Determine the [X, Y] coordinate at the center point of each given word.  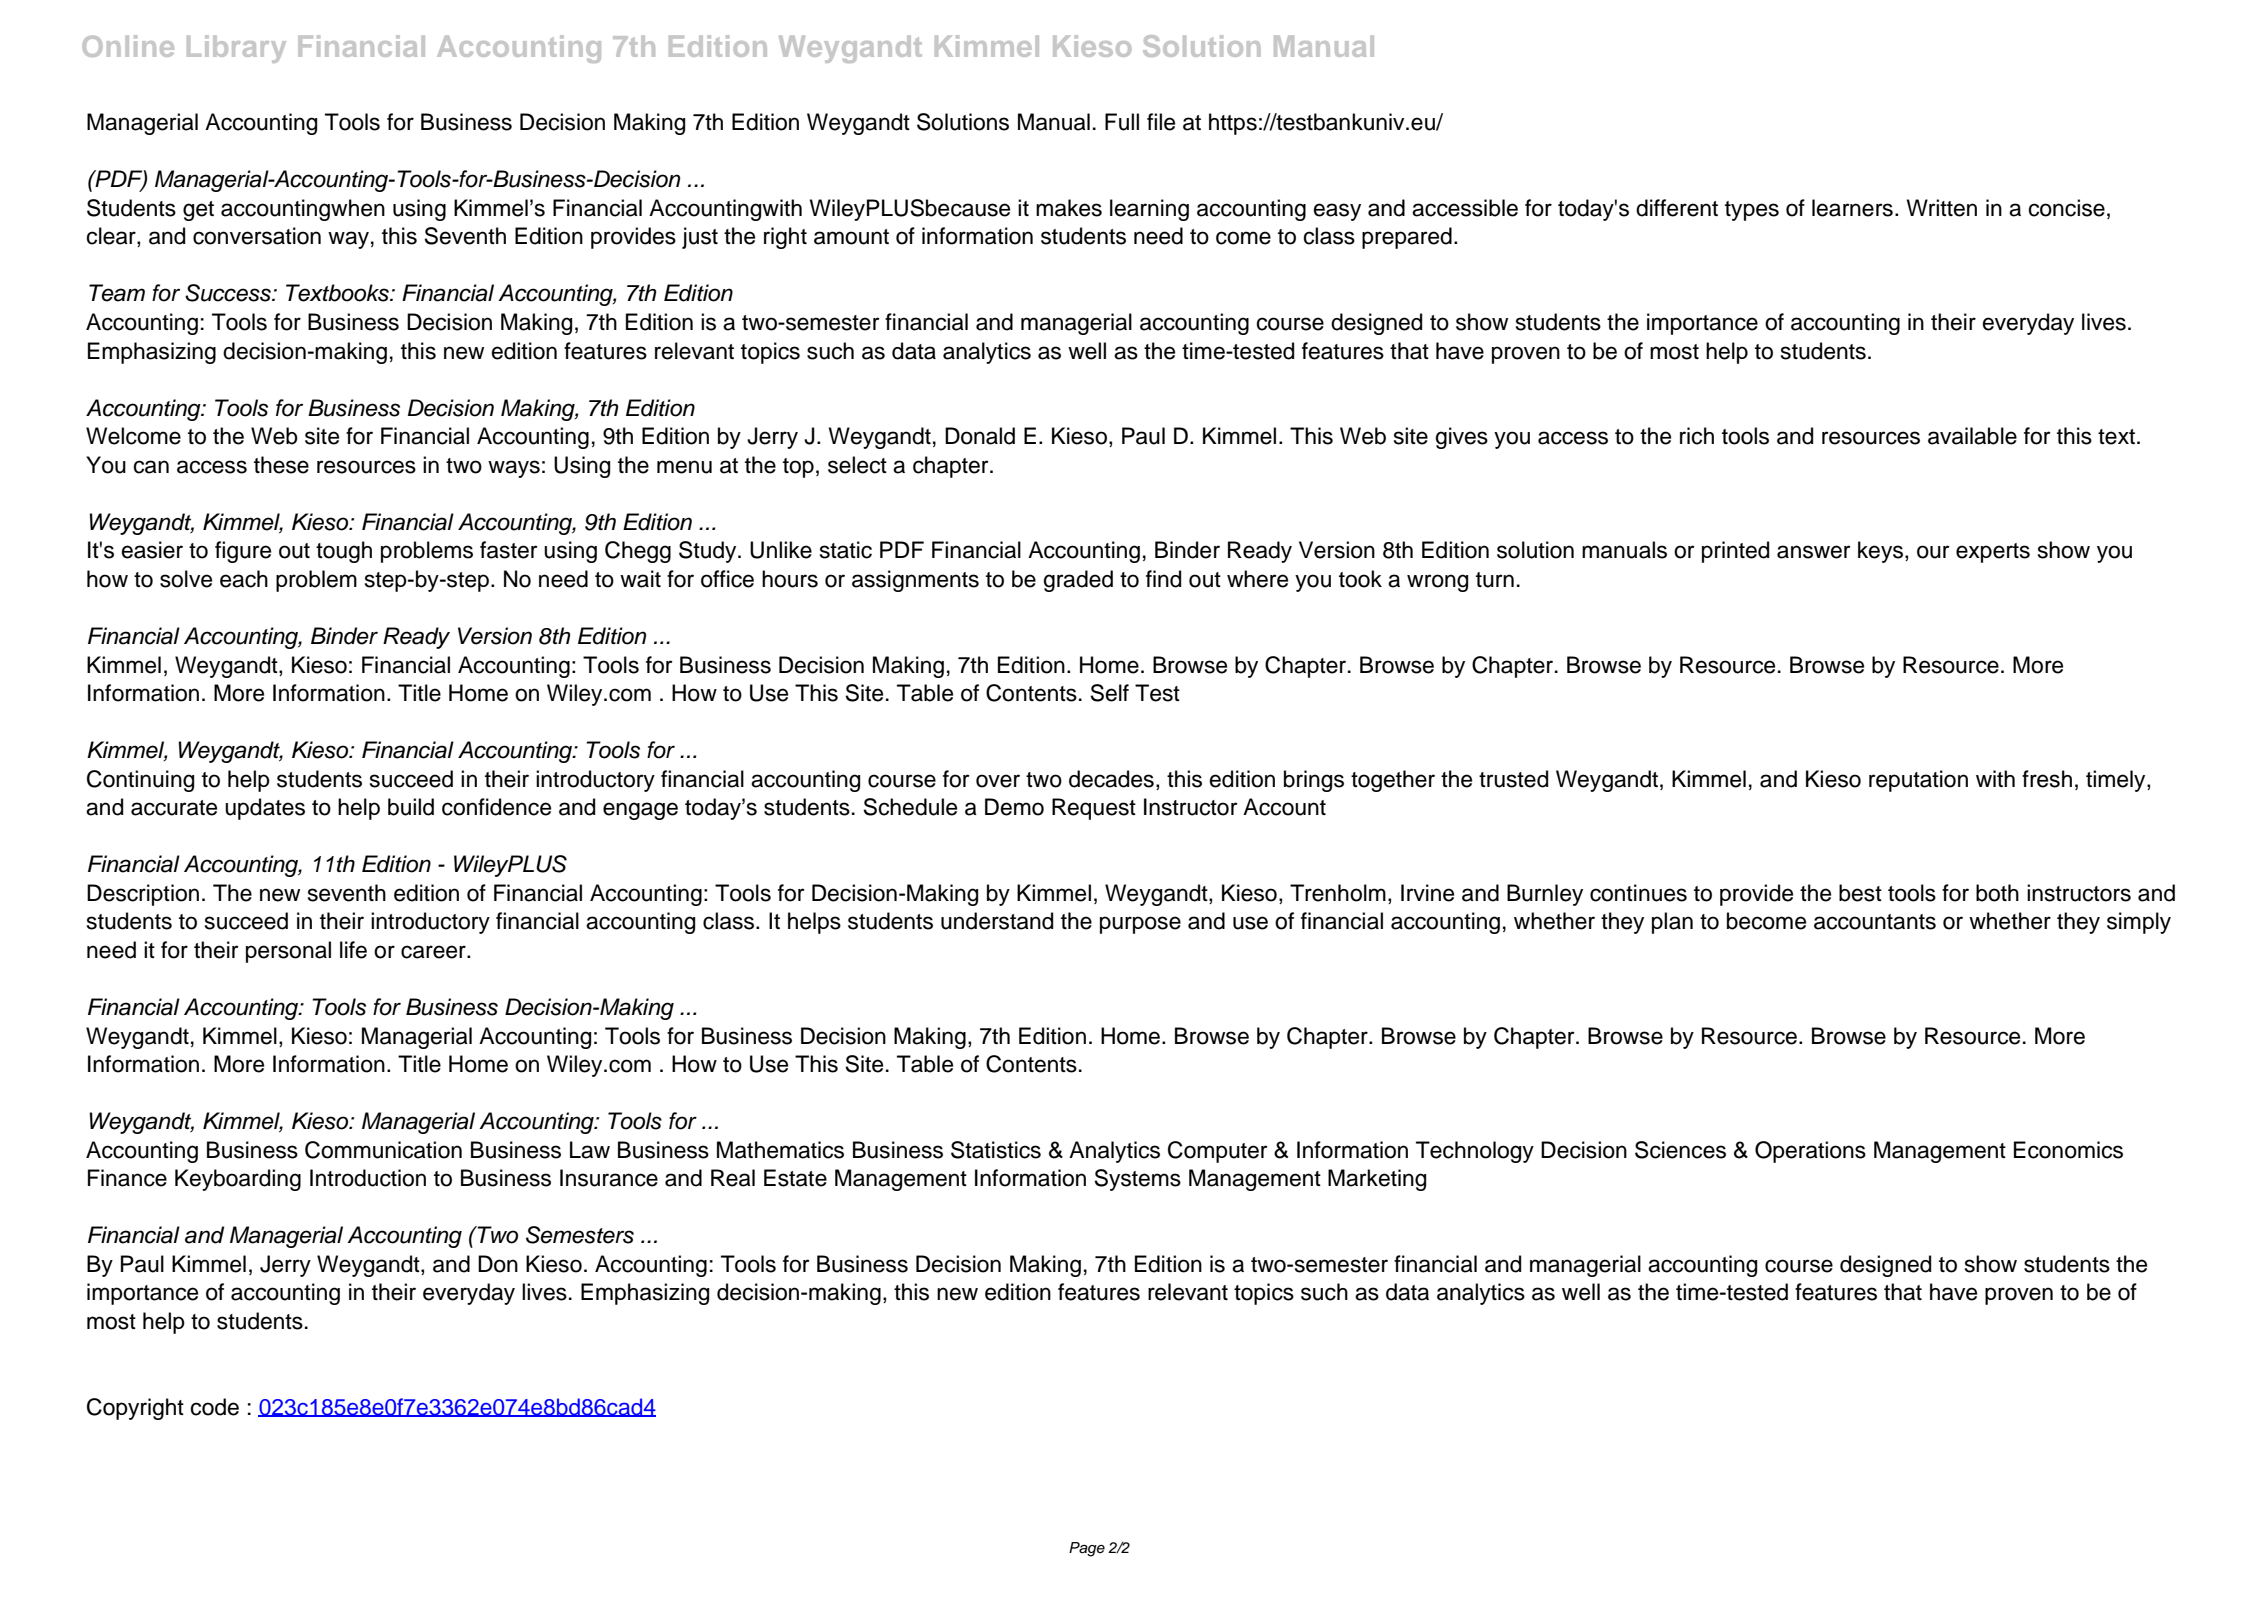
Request [1094, 809]
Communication [383, 1150]
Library [236, 49]
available [1972, 436]
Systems [1137, 1180]
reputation [1918, 781]
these [281, 465]
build [411, 807]
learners [1852, 208]
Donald [980, 436]
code [214, 1407]
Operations [1810, 1152]
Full [1122, 122]
